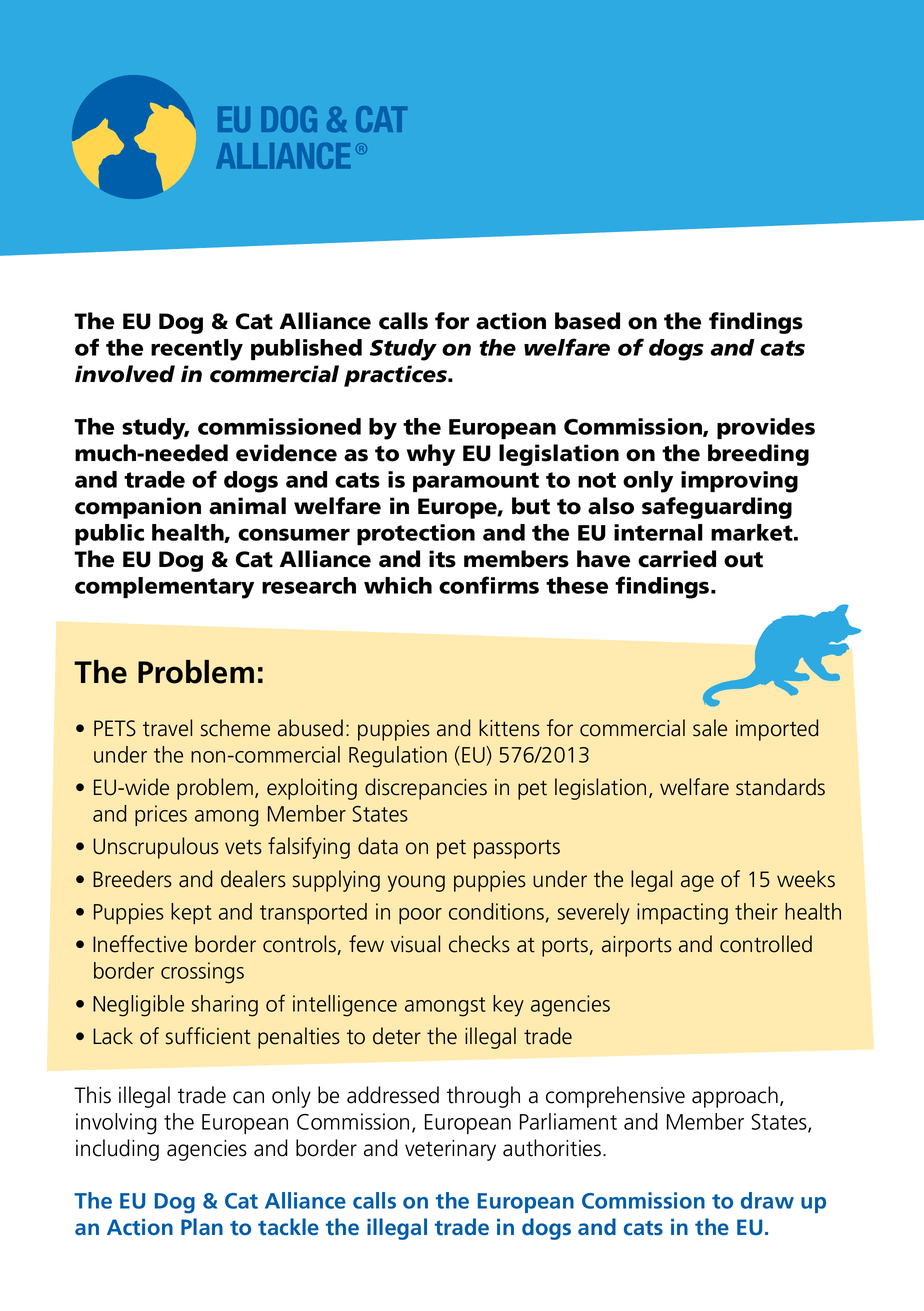 This screenshot has width=924, height=1311. Describe the element at coordinates (766, 428) in the screenshot. I see `provides` at that location.
